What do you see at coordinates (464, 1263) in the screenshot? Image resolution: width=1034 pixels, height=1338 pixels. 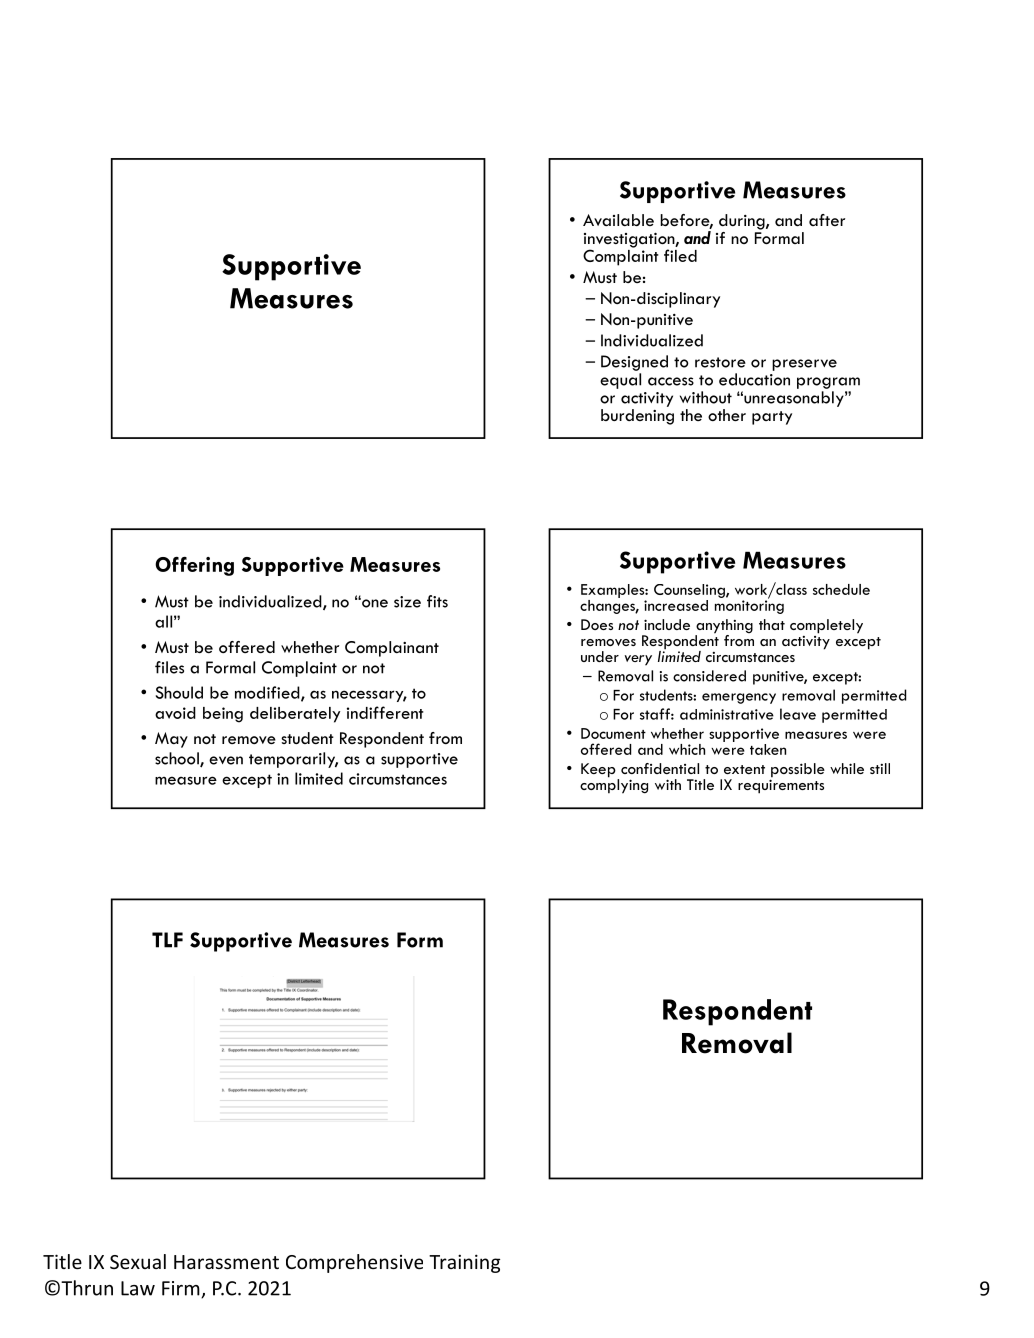 I see `Training` at bounding box center [464, 1263].
